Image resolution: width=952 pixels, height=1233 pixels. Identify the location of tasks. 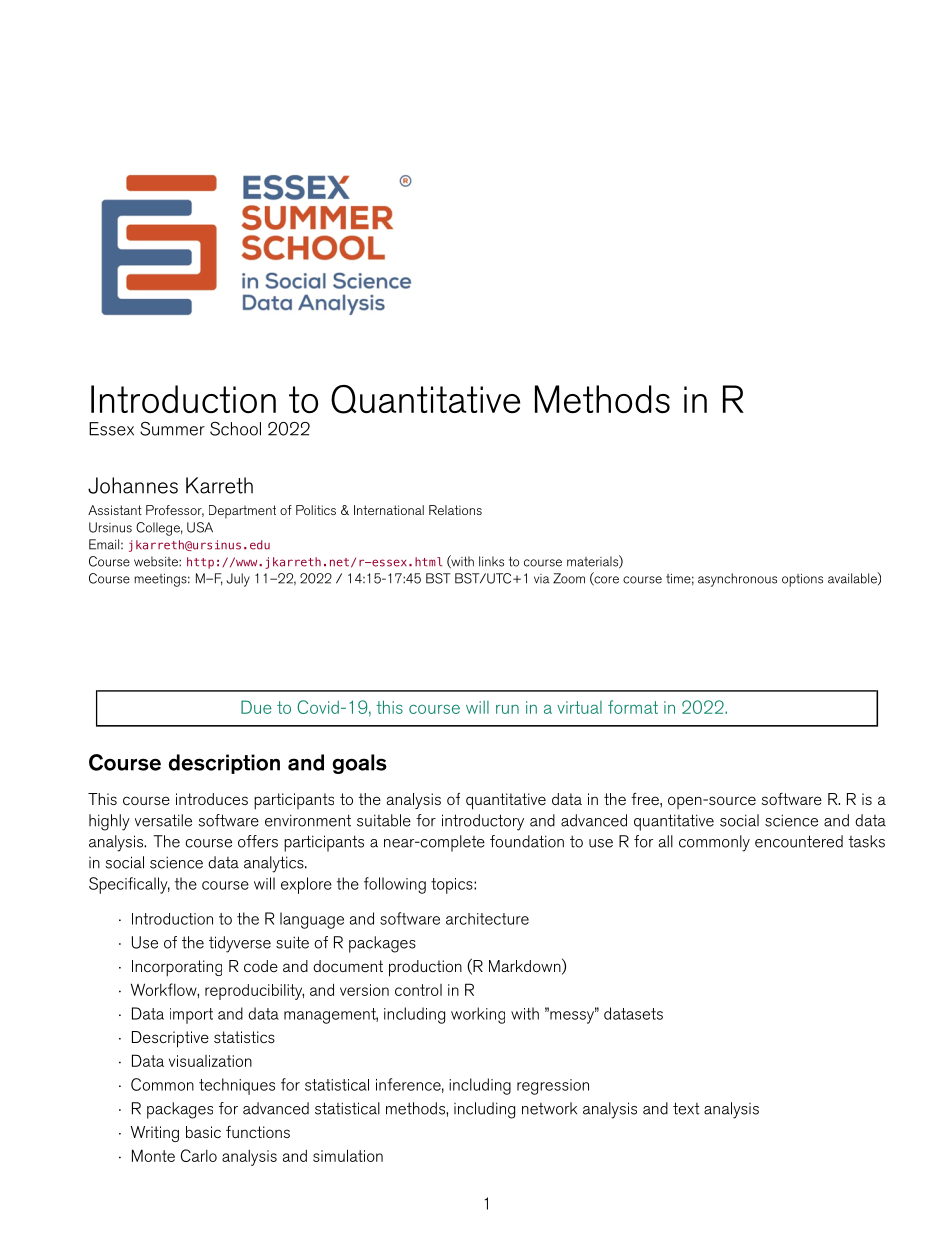
(866, 841).
